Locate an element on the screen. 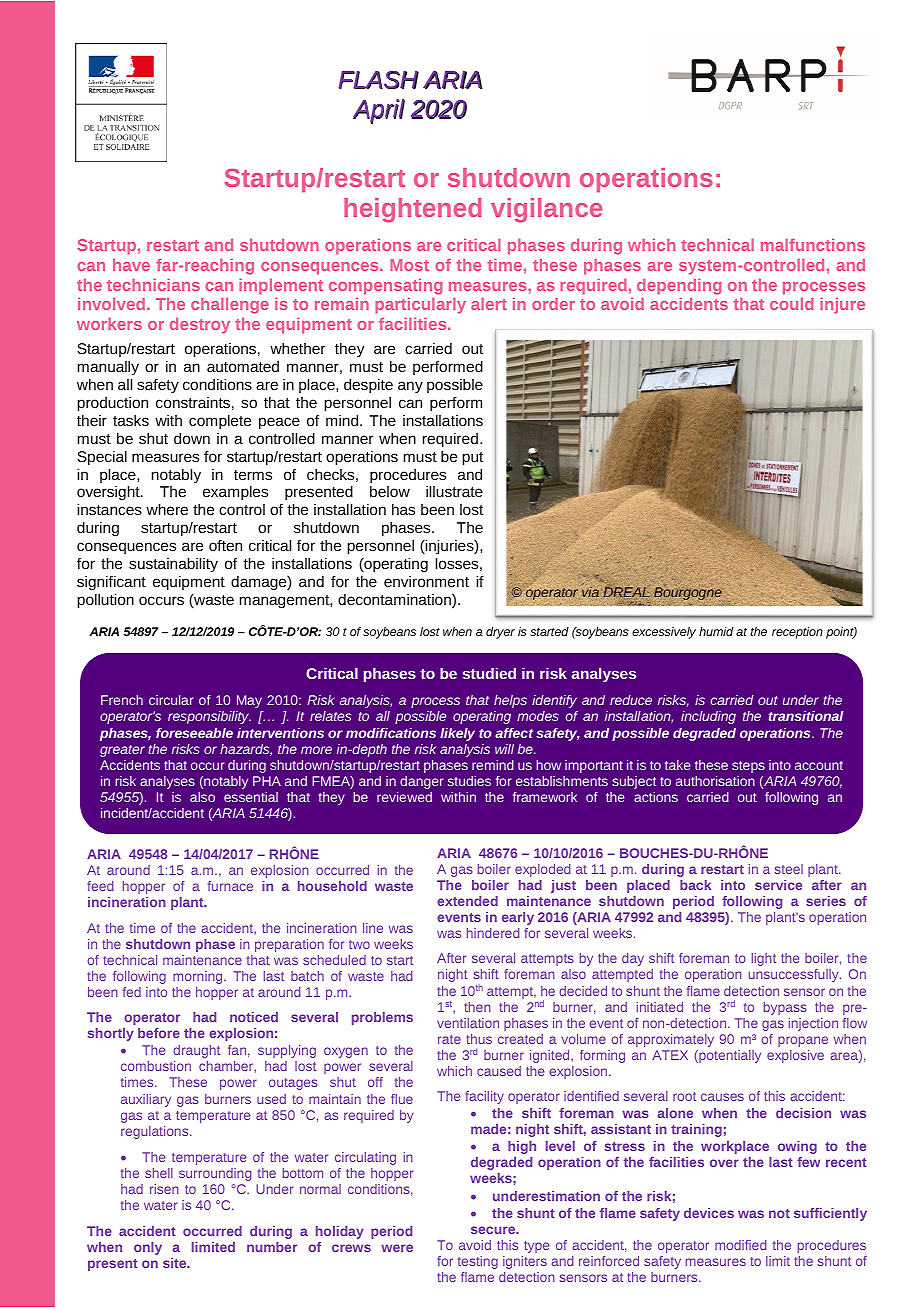  studied is located at coordinates (489, 673).
